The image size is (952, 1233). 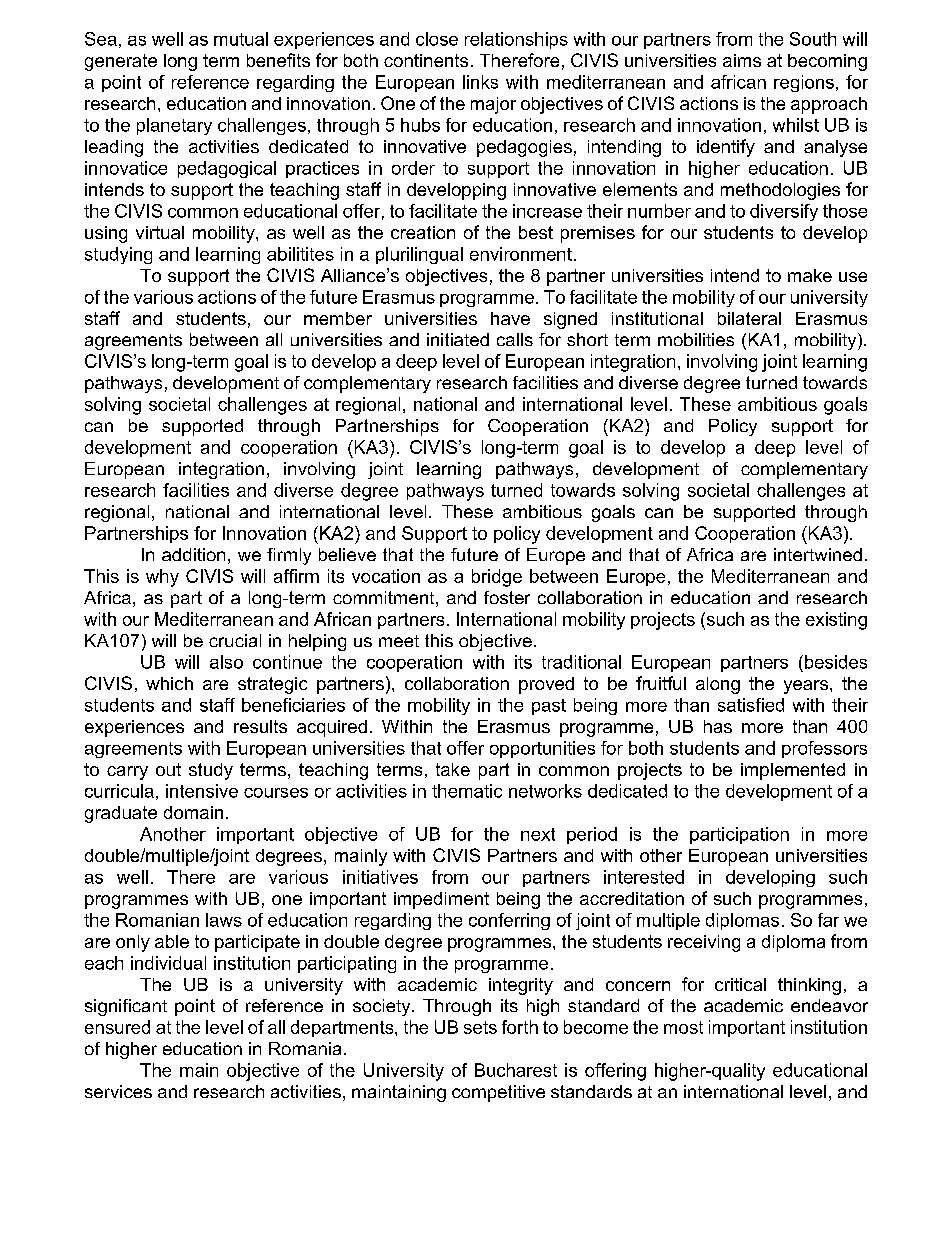 What do you see at coordinates (742, 60) in the document?
I see `aims` at bounding box center [742, 60].
